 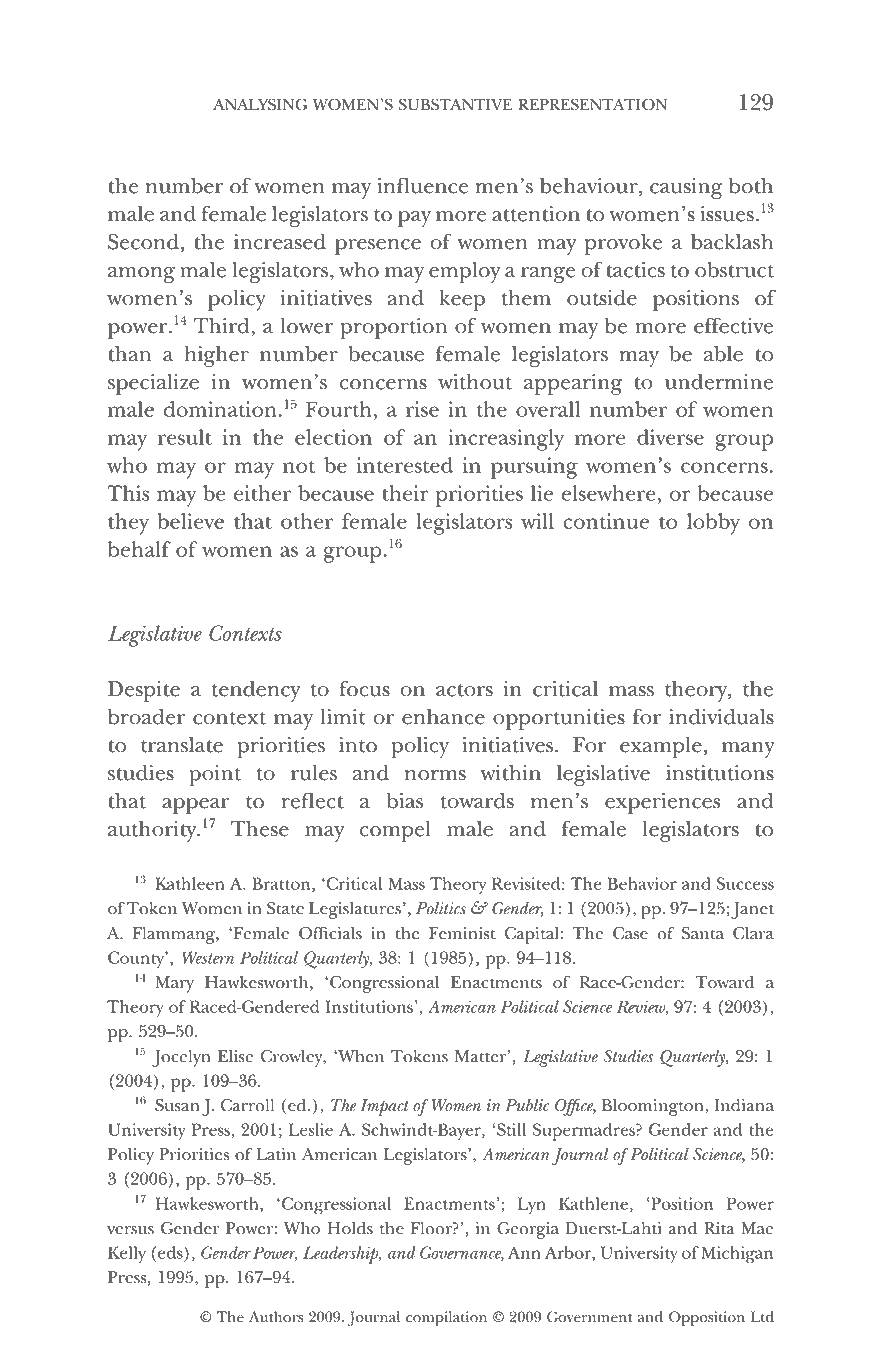 I want to click on ANALYSING, so click(x=260, y=104).
